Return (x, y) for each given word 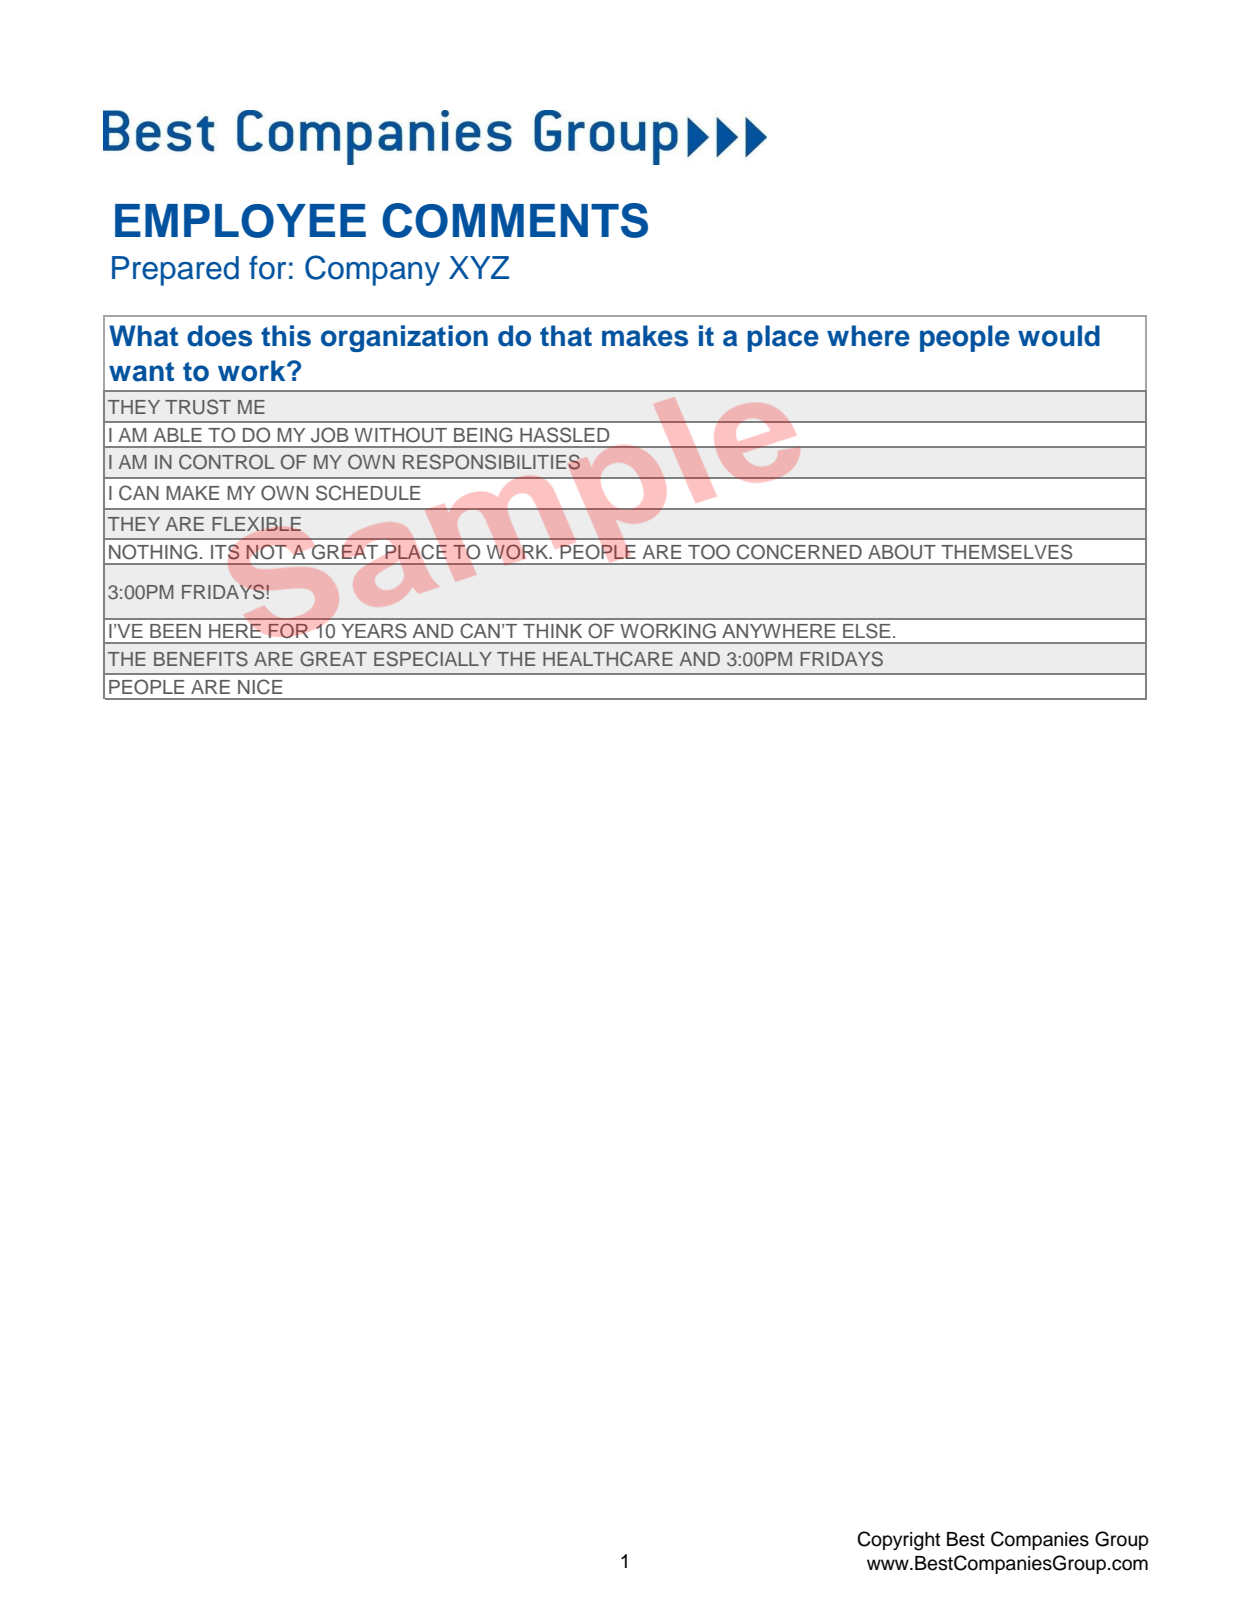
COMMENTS (515, 220)
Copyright (898, 1541)
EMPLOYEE (240, 221)
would (1059, 336)
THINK (552, 631)
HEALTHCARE (608, 659)
